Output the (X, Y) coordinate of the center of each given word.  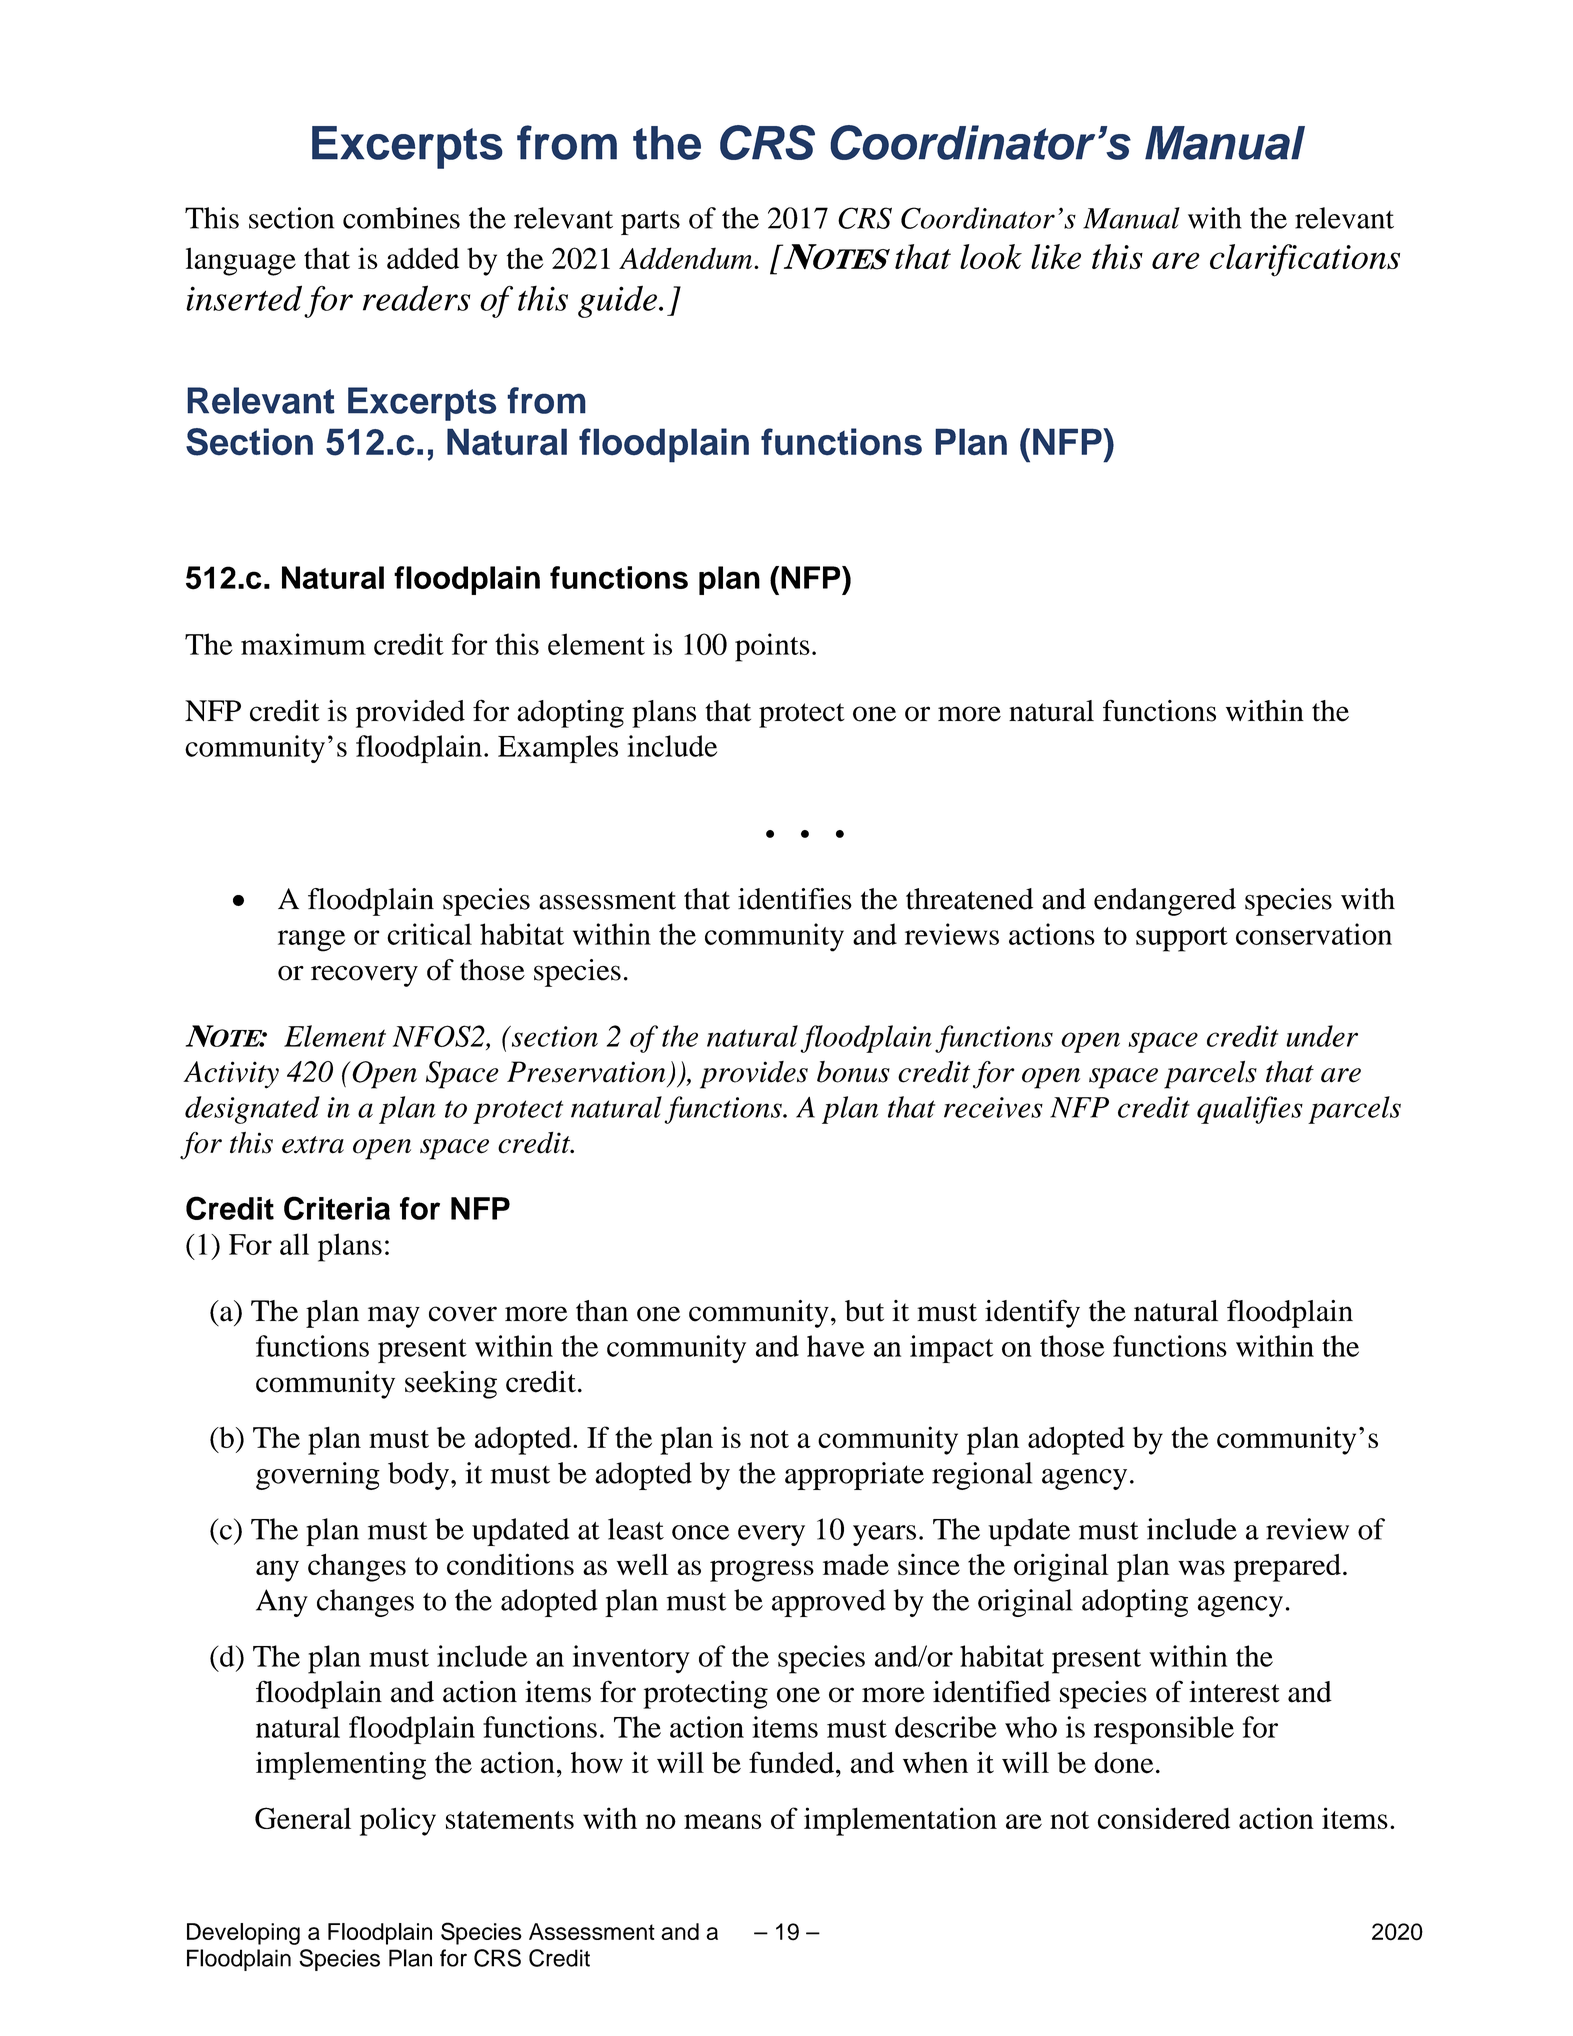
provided (410, 714)
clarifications (1305, 260)
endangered (1165, 902)
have (835, 1346)
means (722, 1821)
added (423, 258)
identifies (795, 899)
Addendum (687, 258)
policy (398, 1821)
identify (1032, 1313)
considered (1164, 1818)
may (394, 1317)
